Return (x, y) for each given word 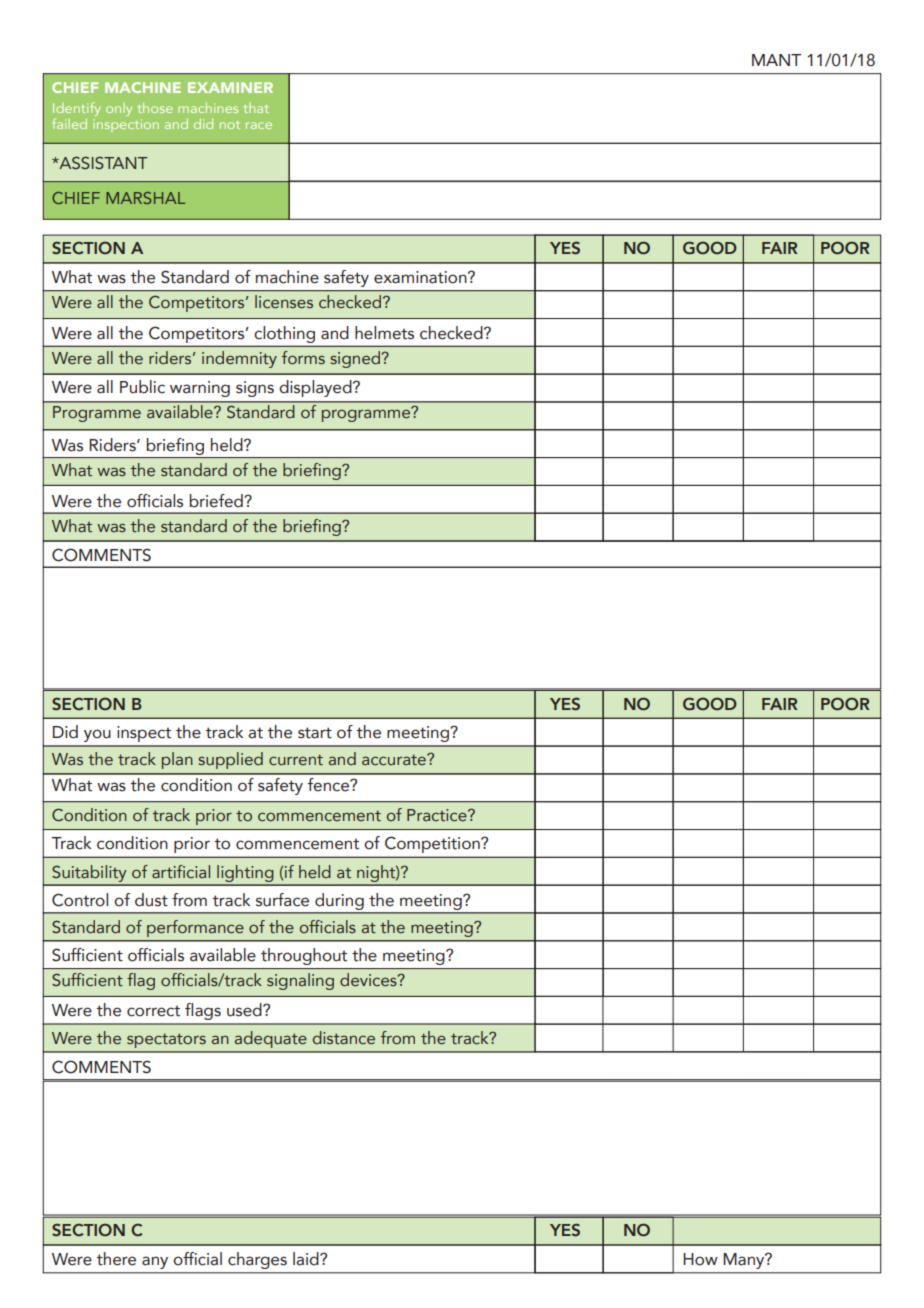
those (155, 107)
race (259, 125)
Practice (438, 815)
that (256, 108)
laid (307, 1259)
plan (177, 760)
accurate (395, 759)
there (116, 1259)
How (700, 1259)
